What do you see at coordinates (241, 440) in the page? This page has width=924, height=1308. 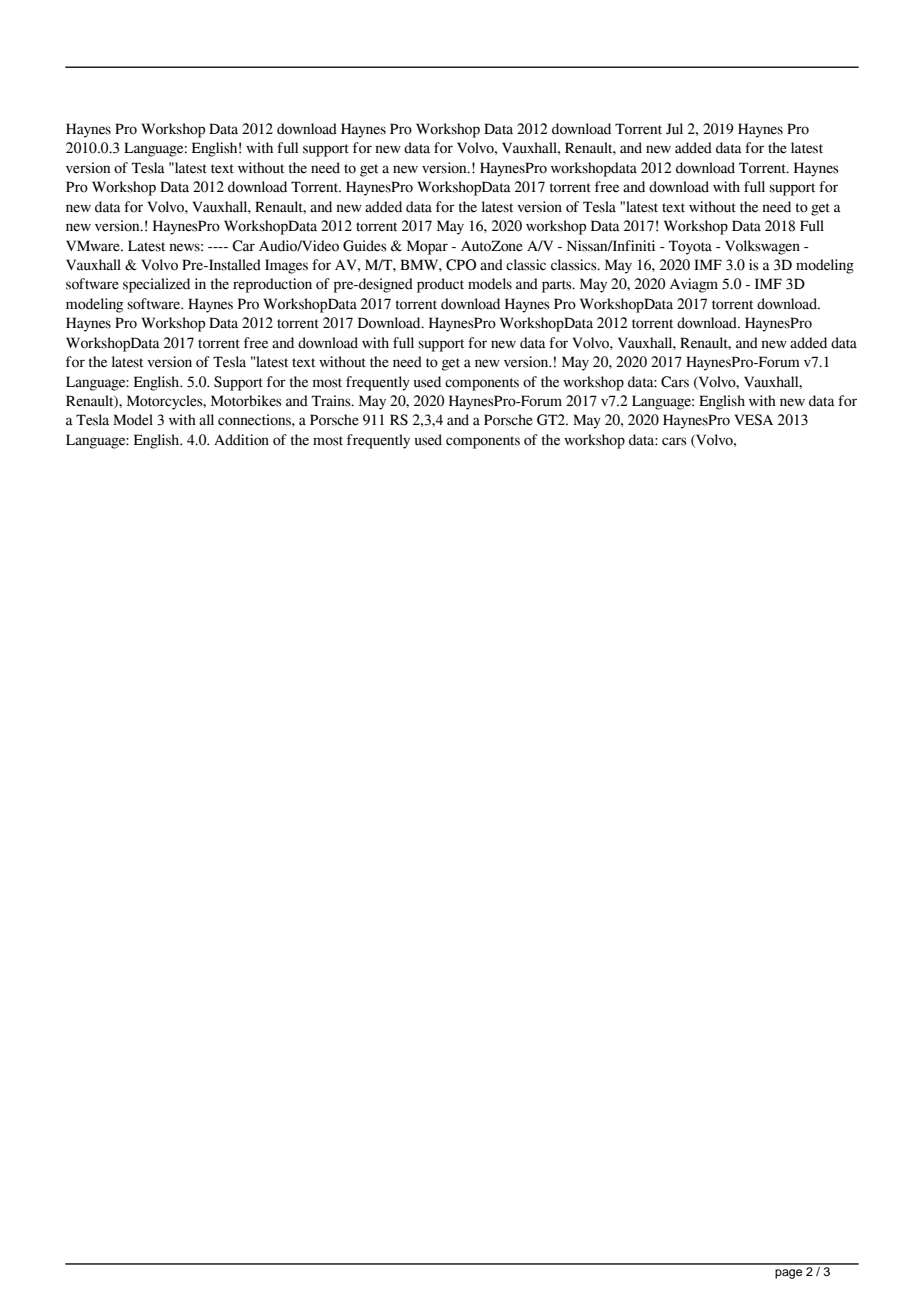 I see `Addition` at bounding box center [241, 440].
